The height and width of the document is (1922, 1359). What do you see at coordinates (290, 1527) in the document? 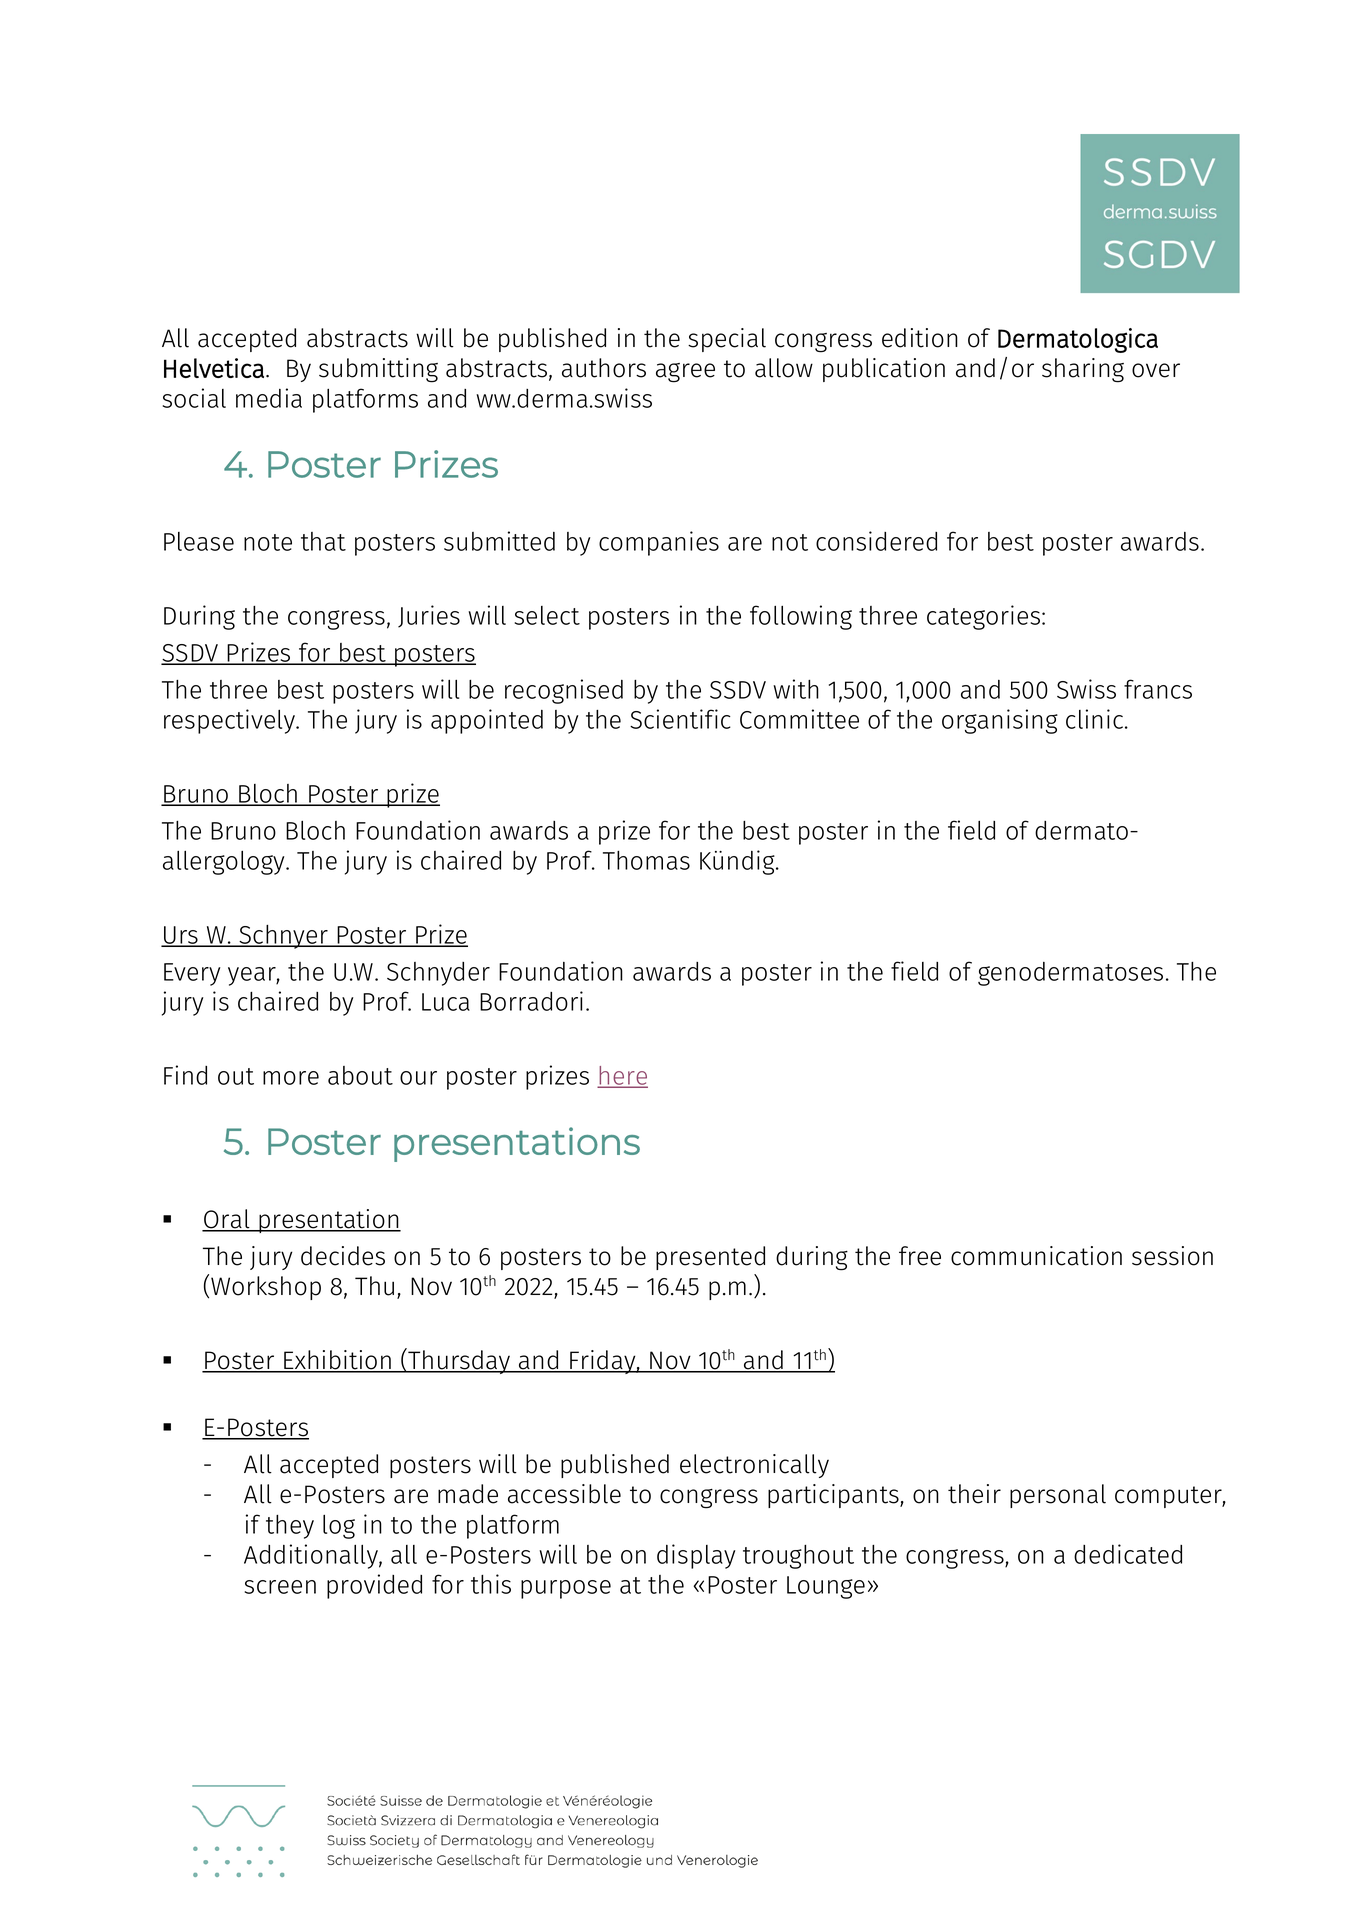
I see `they` at bounding box center [290, 1527].
